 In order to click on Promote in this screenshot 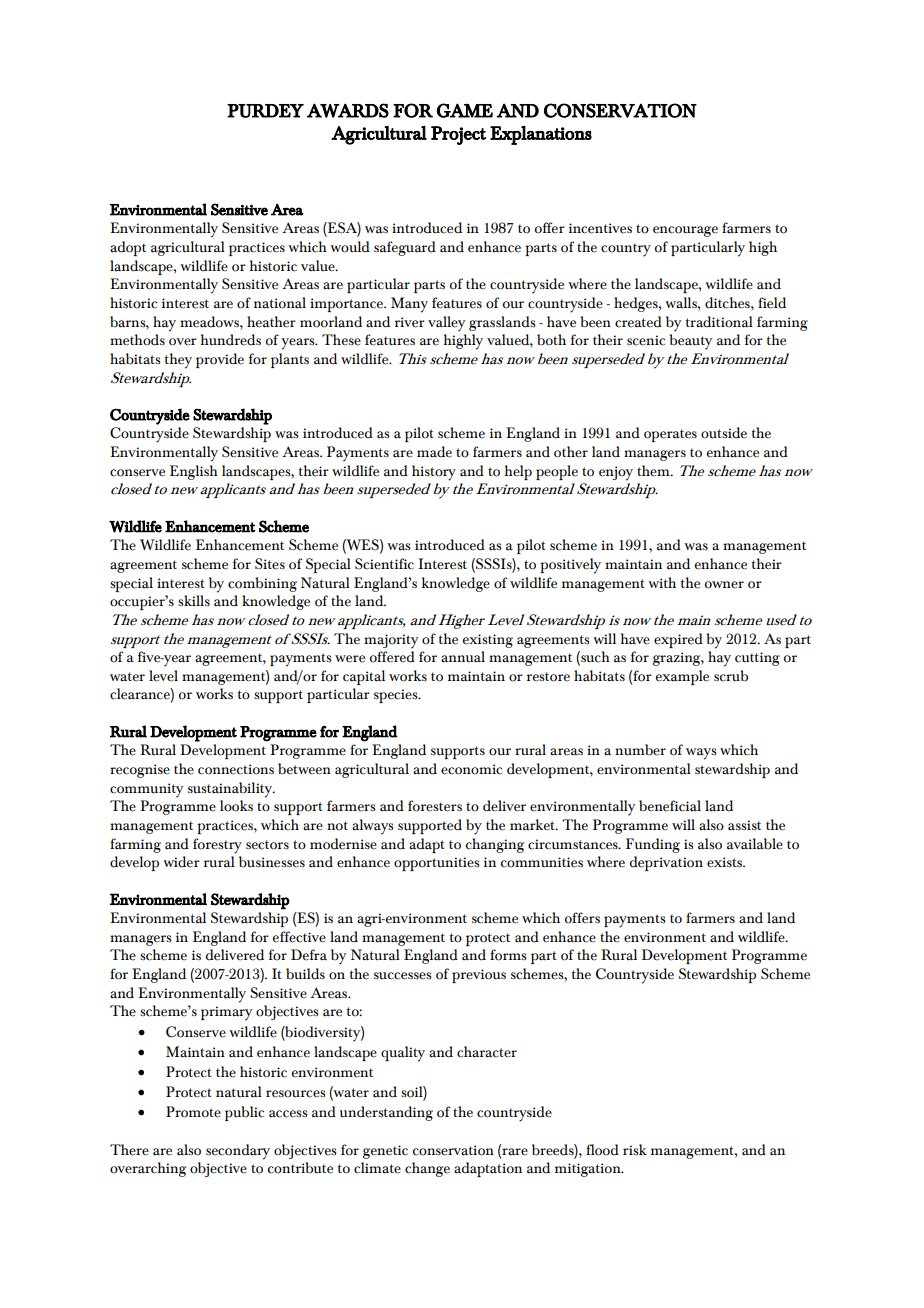, I will do `click(193, 1112)`.
